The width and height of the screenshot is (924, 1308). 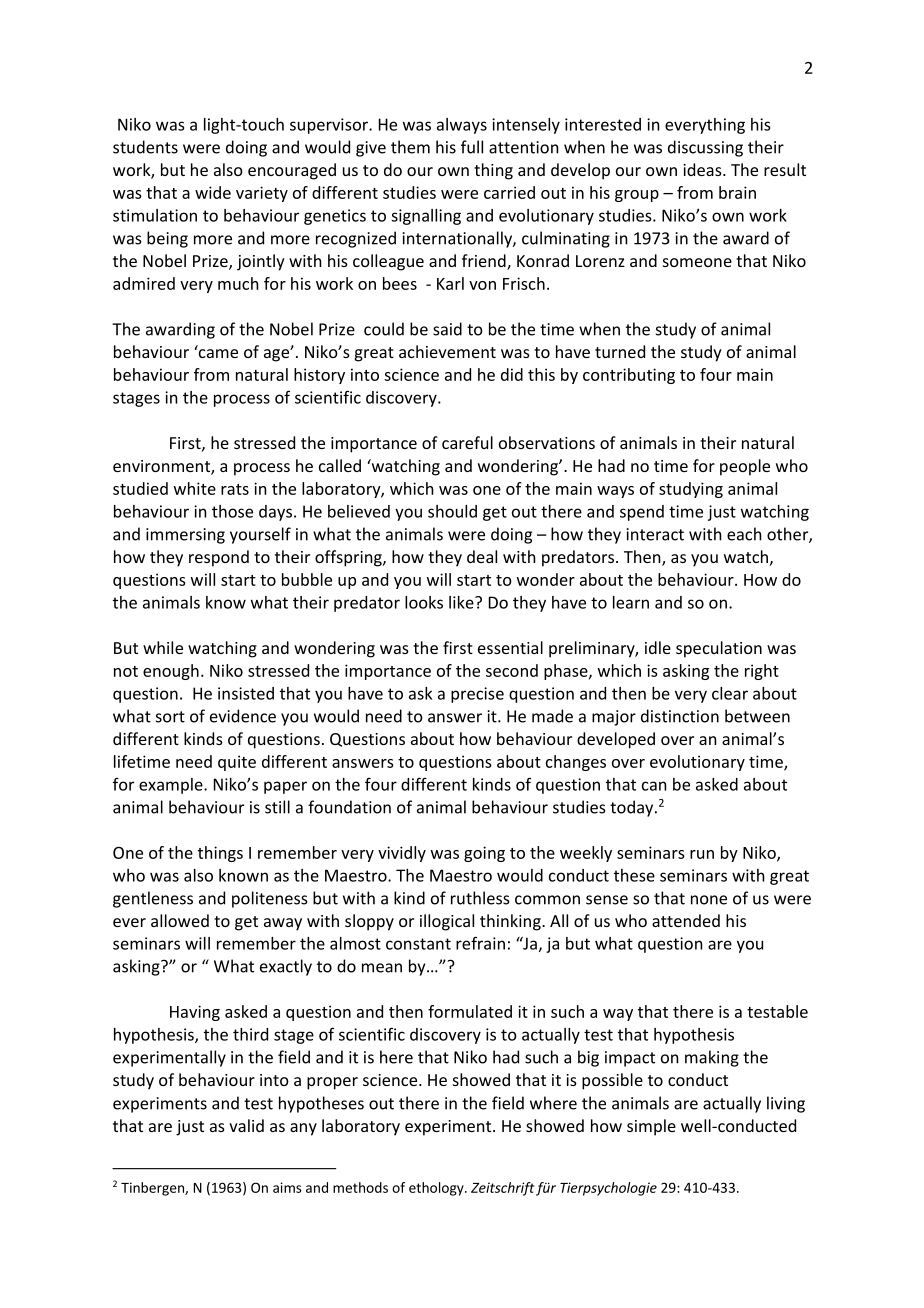 What do you see at coordinates (195, 488) in the screenshot?
I see `white` at bounding box center [195, 488].
